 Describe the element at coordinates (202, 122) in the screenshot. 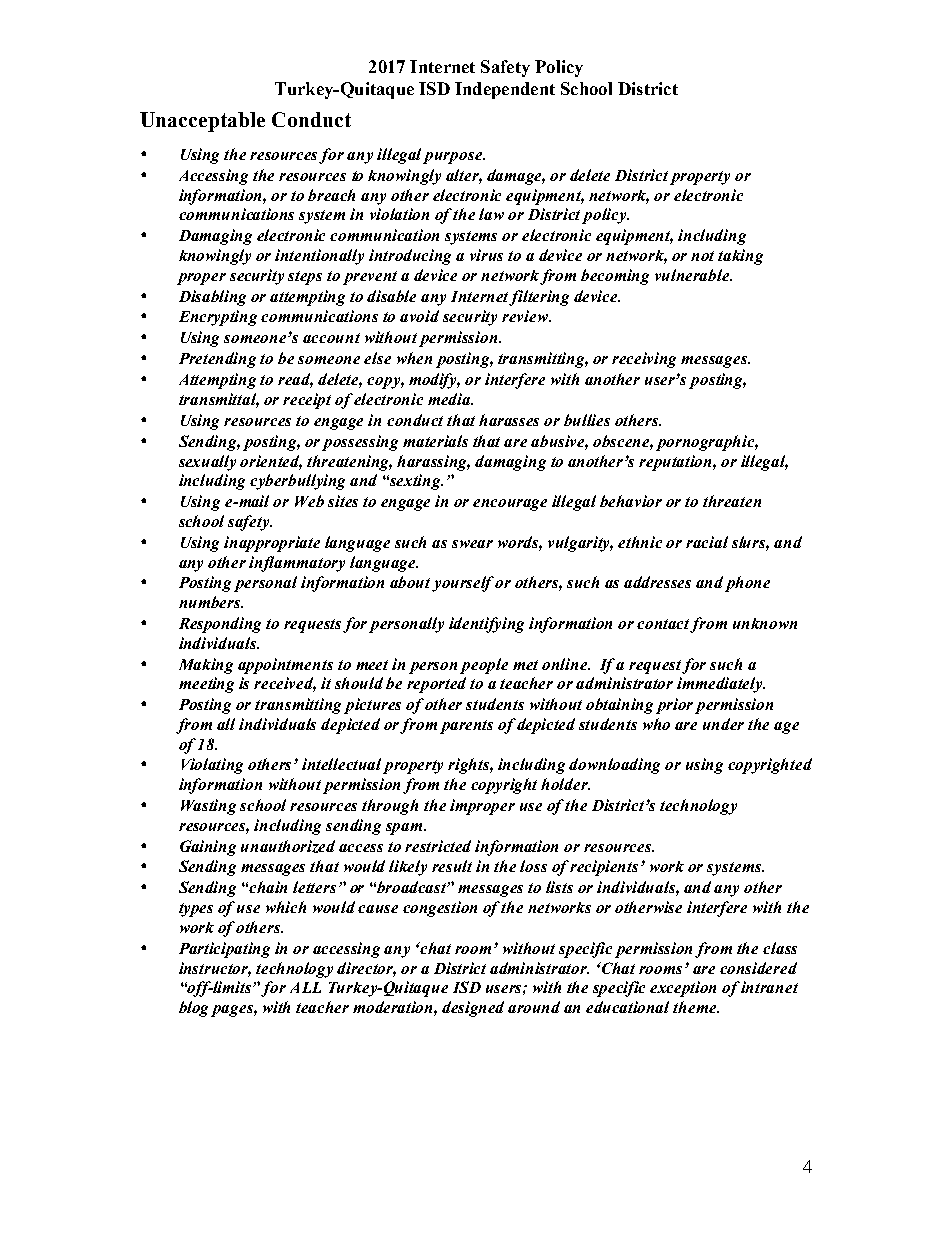

I see `Unacceptable` at that location.
